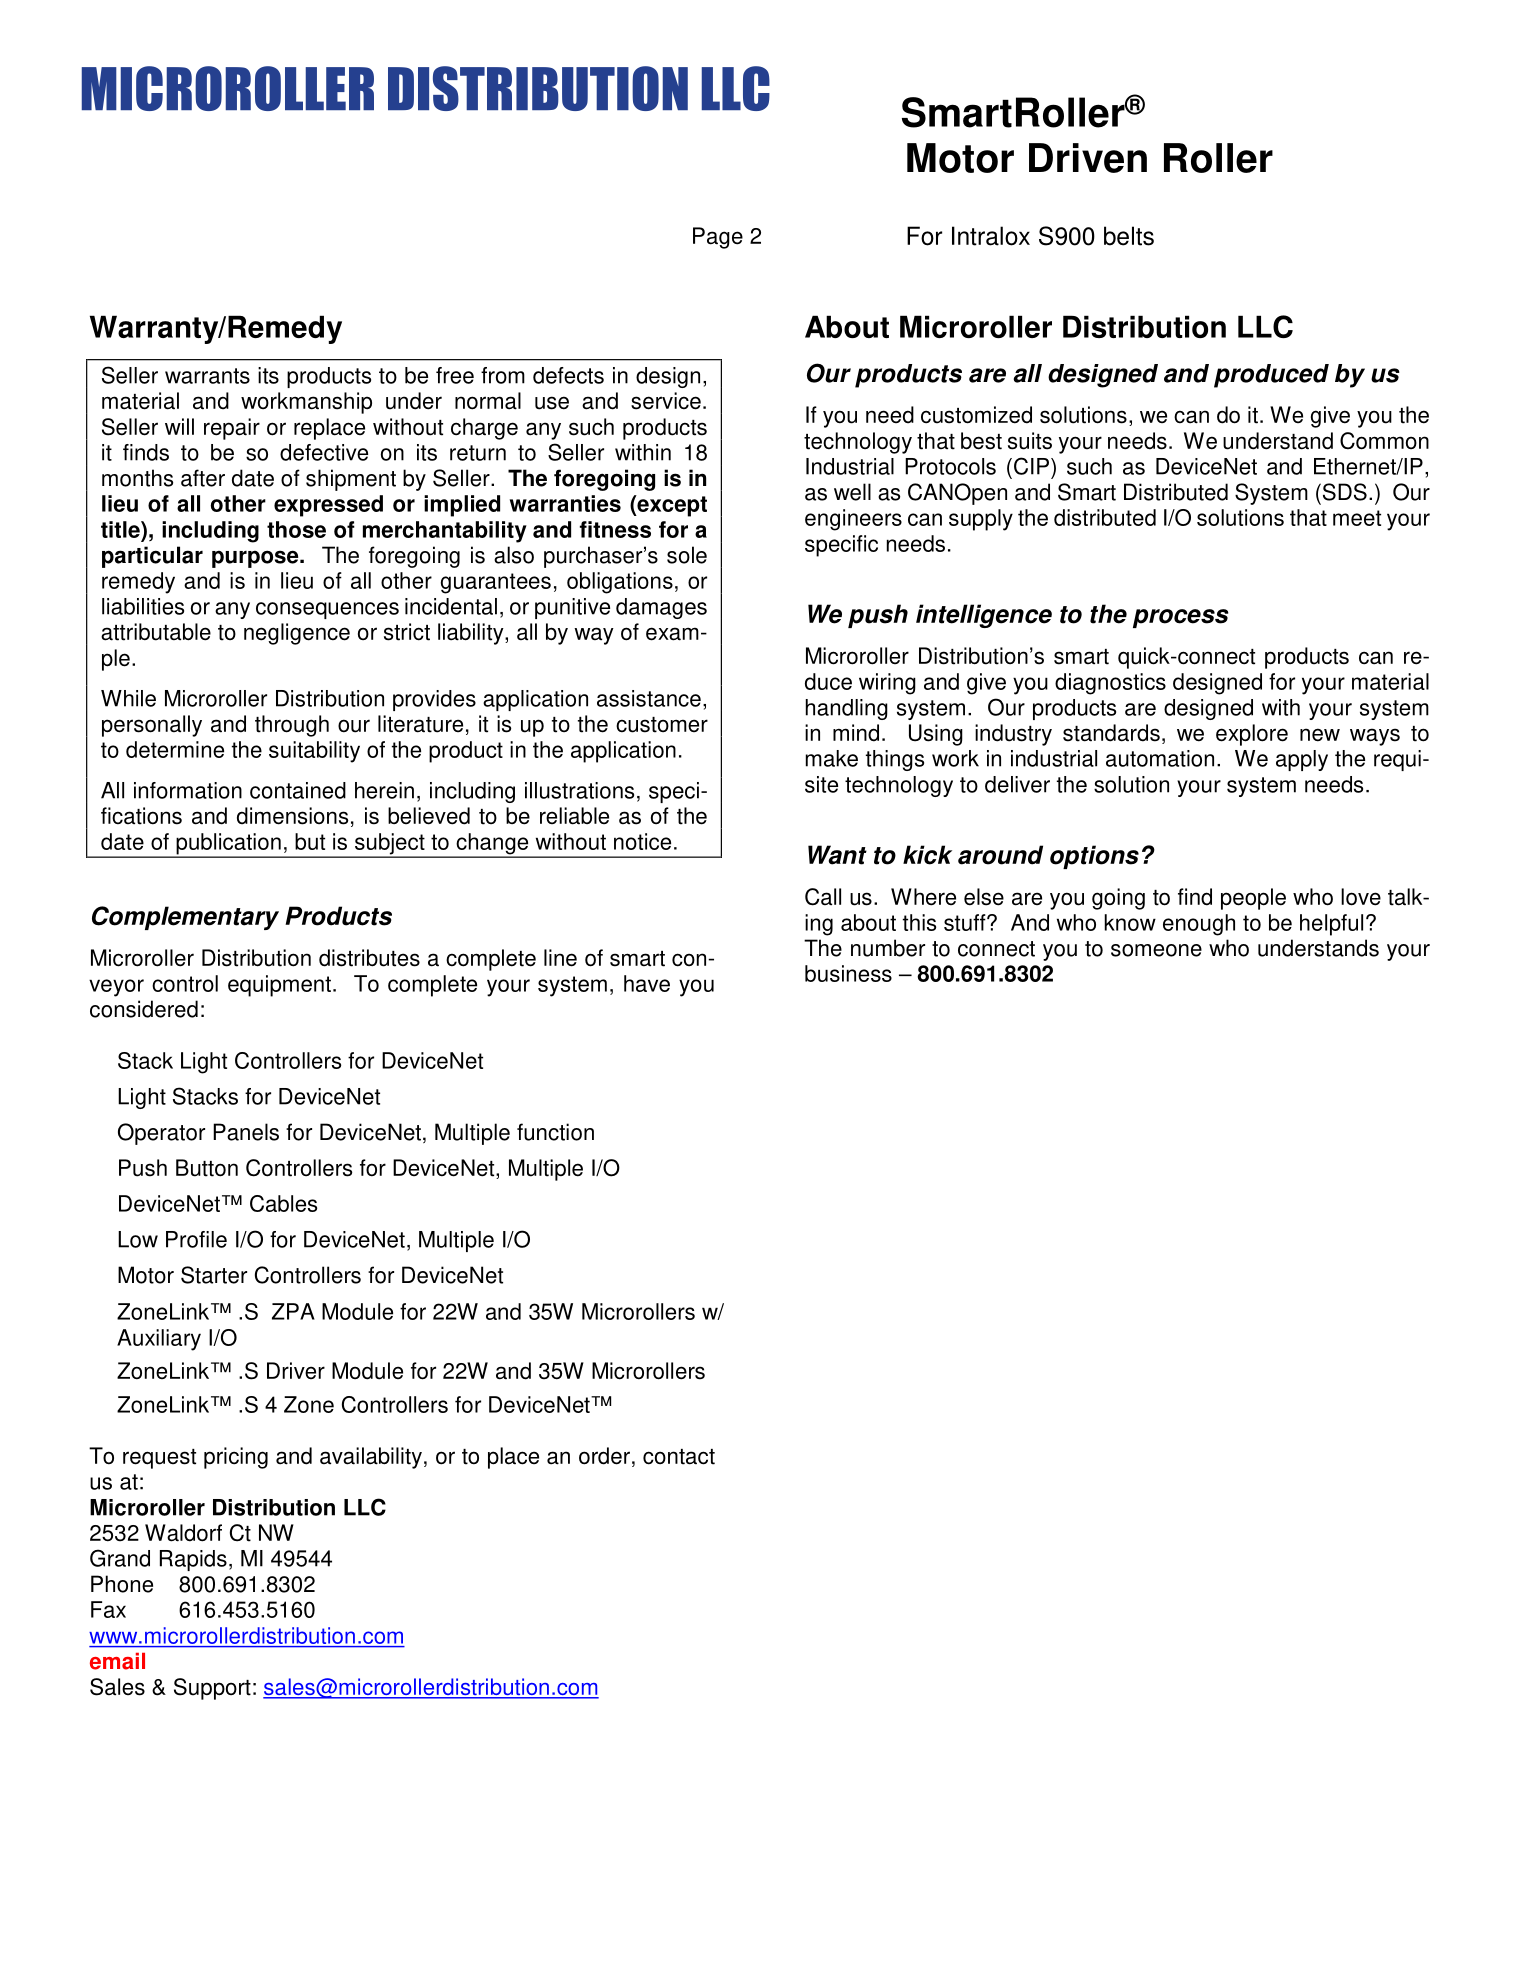 This document has width=1519, height=1965. I want to click on Complementary, so click(185, 918).
